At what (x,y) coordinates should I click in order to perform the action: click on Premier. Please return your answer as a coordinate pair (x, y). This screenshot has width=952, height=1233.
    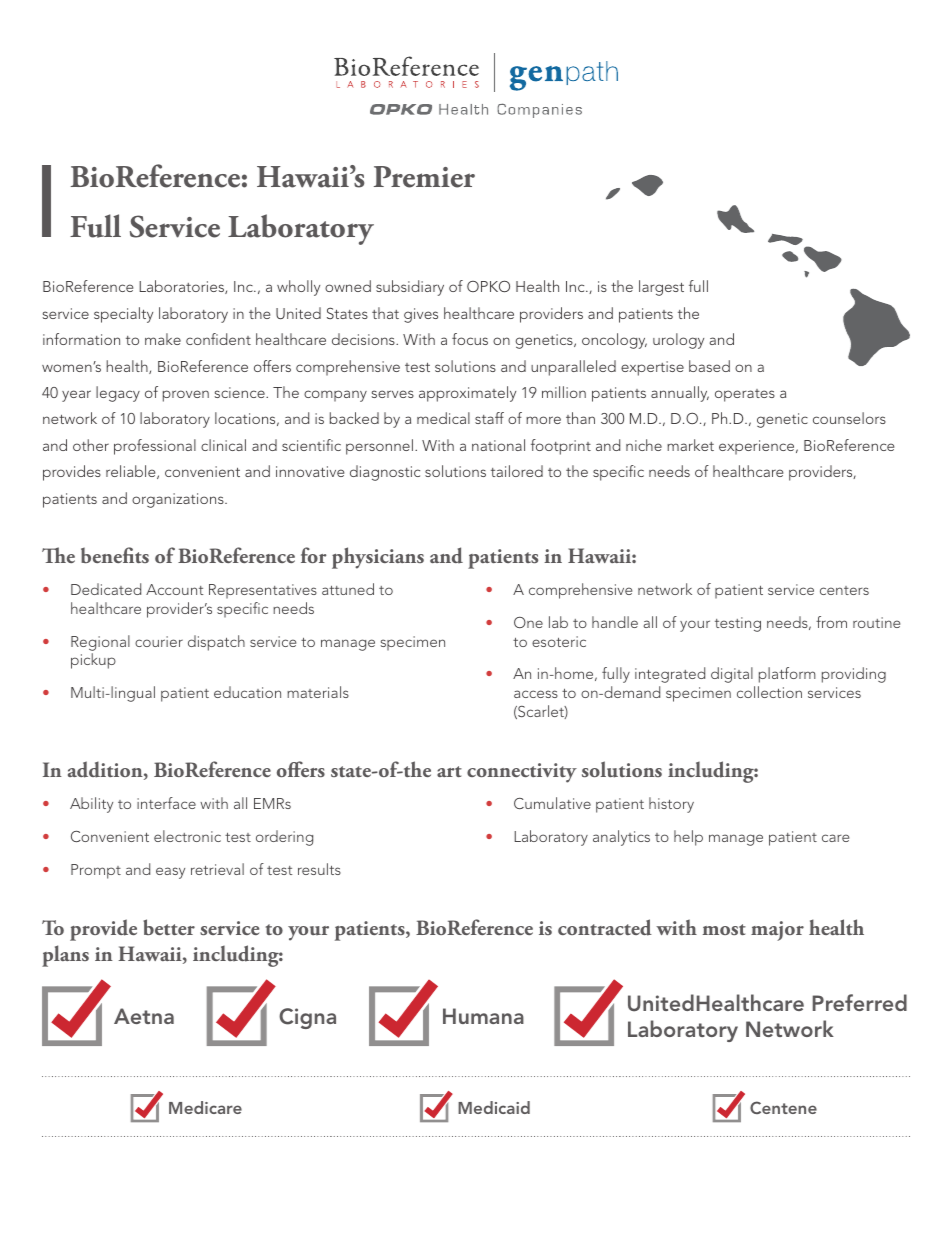
    Looking at the image, I should click on (424, 177).
